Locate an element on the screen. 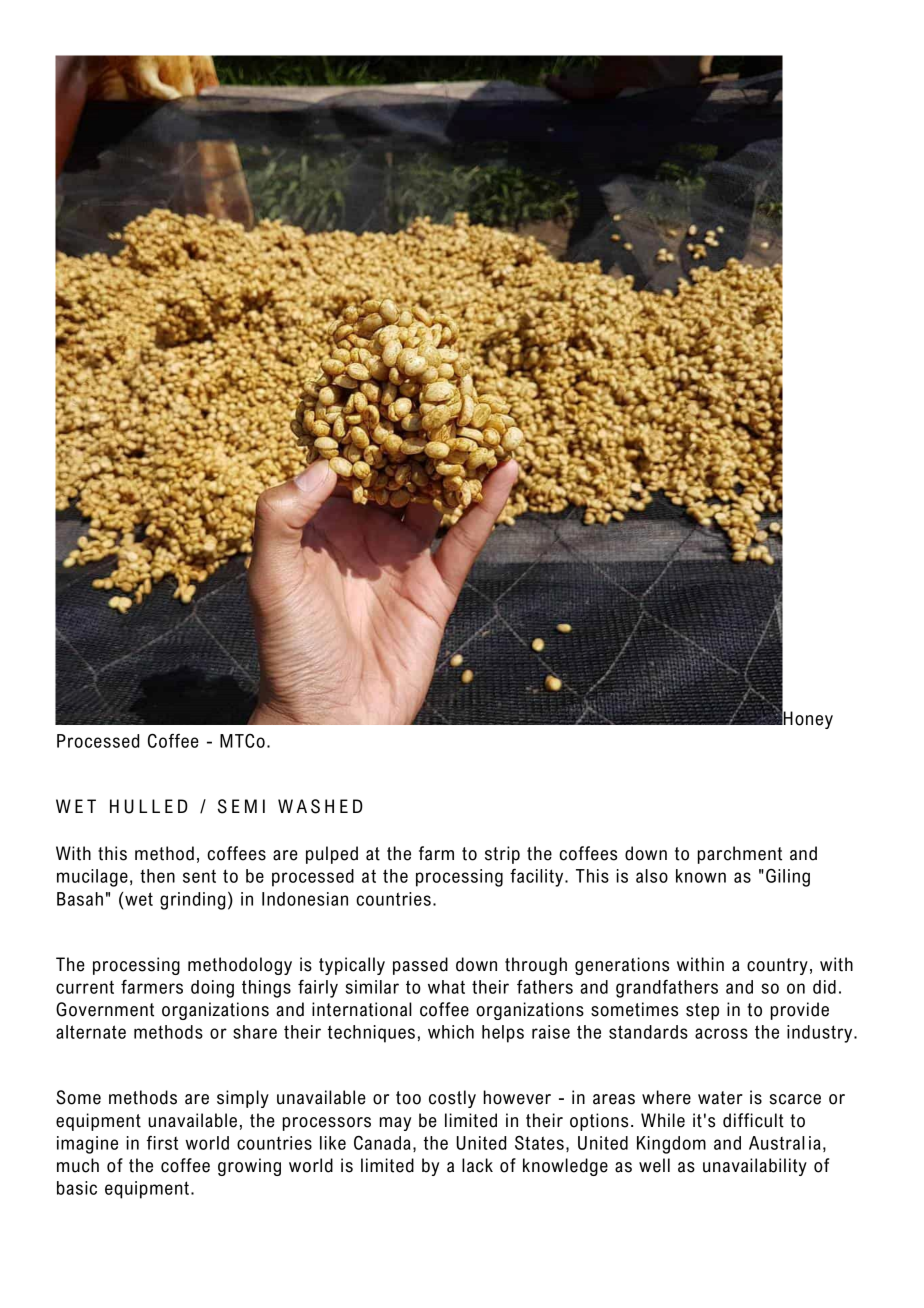 The height and width of the screenshot is (1308, 924). doing is located at coordinates (212, 989).
